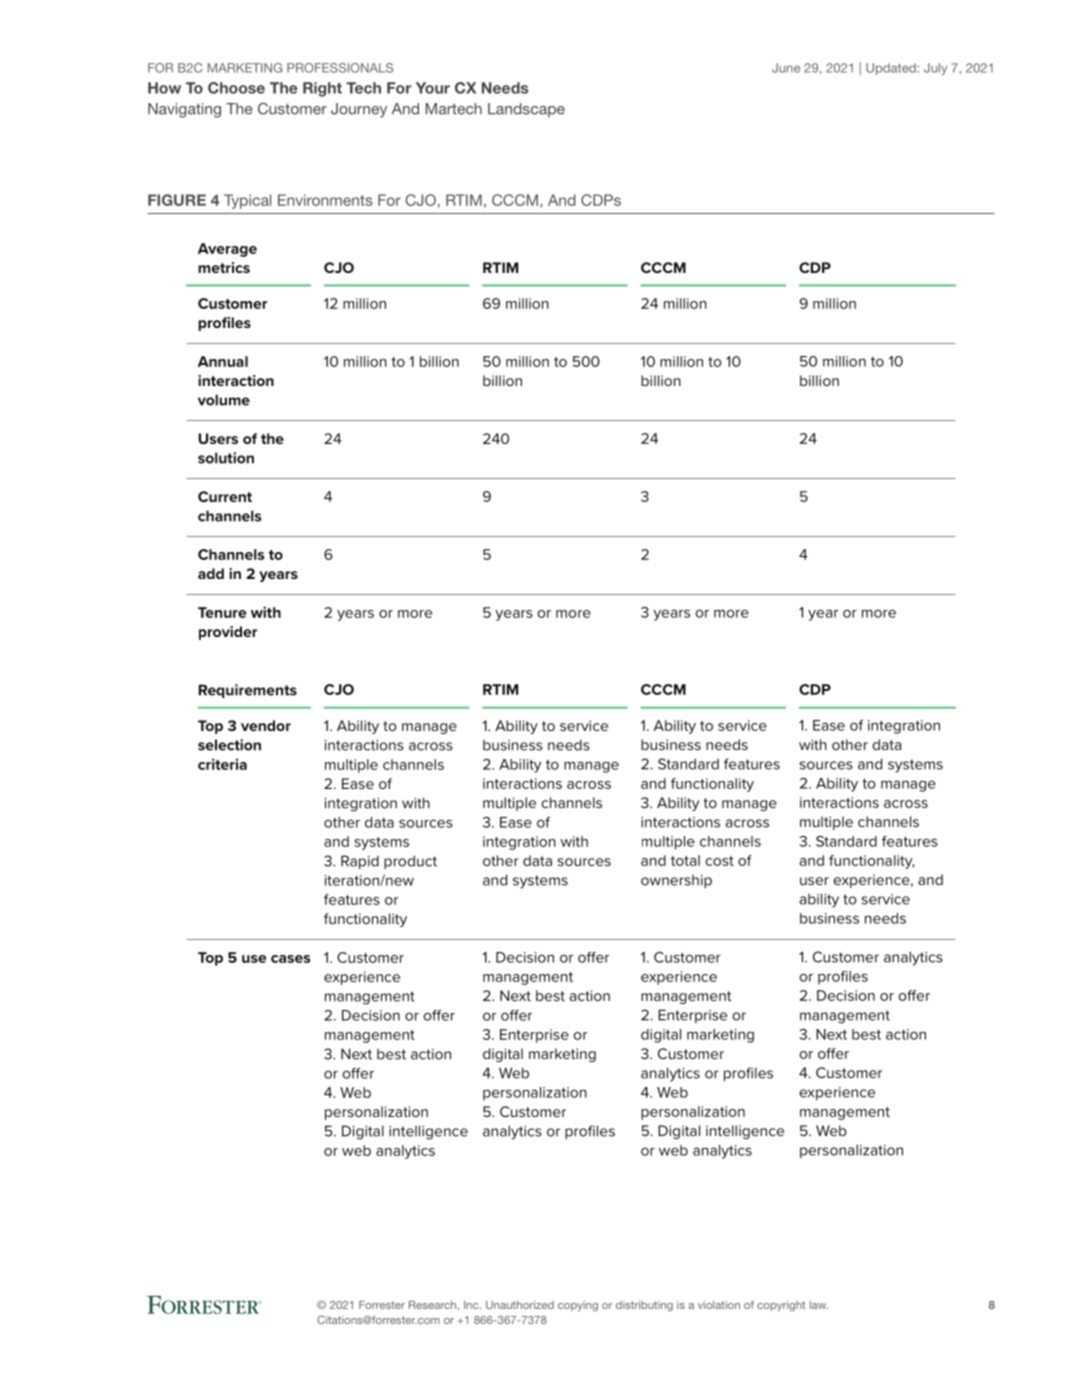  Describe the element at coordinates (291, 959) in the page. I see `cases` at that location.
